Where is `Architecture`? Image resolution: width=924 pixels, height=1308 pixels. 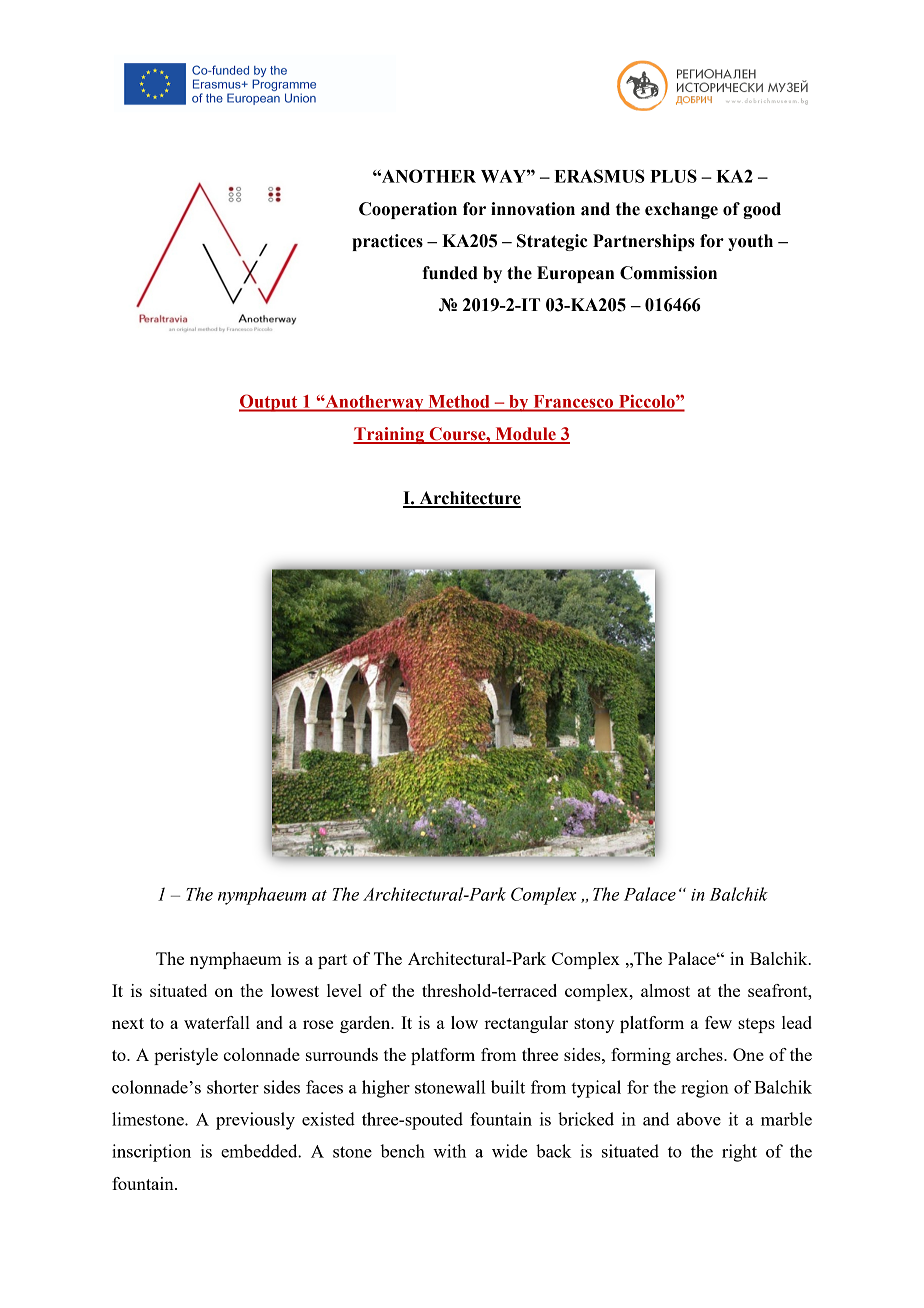
Architecture is located at coordinates (469, 499).
